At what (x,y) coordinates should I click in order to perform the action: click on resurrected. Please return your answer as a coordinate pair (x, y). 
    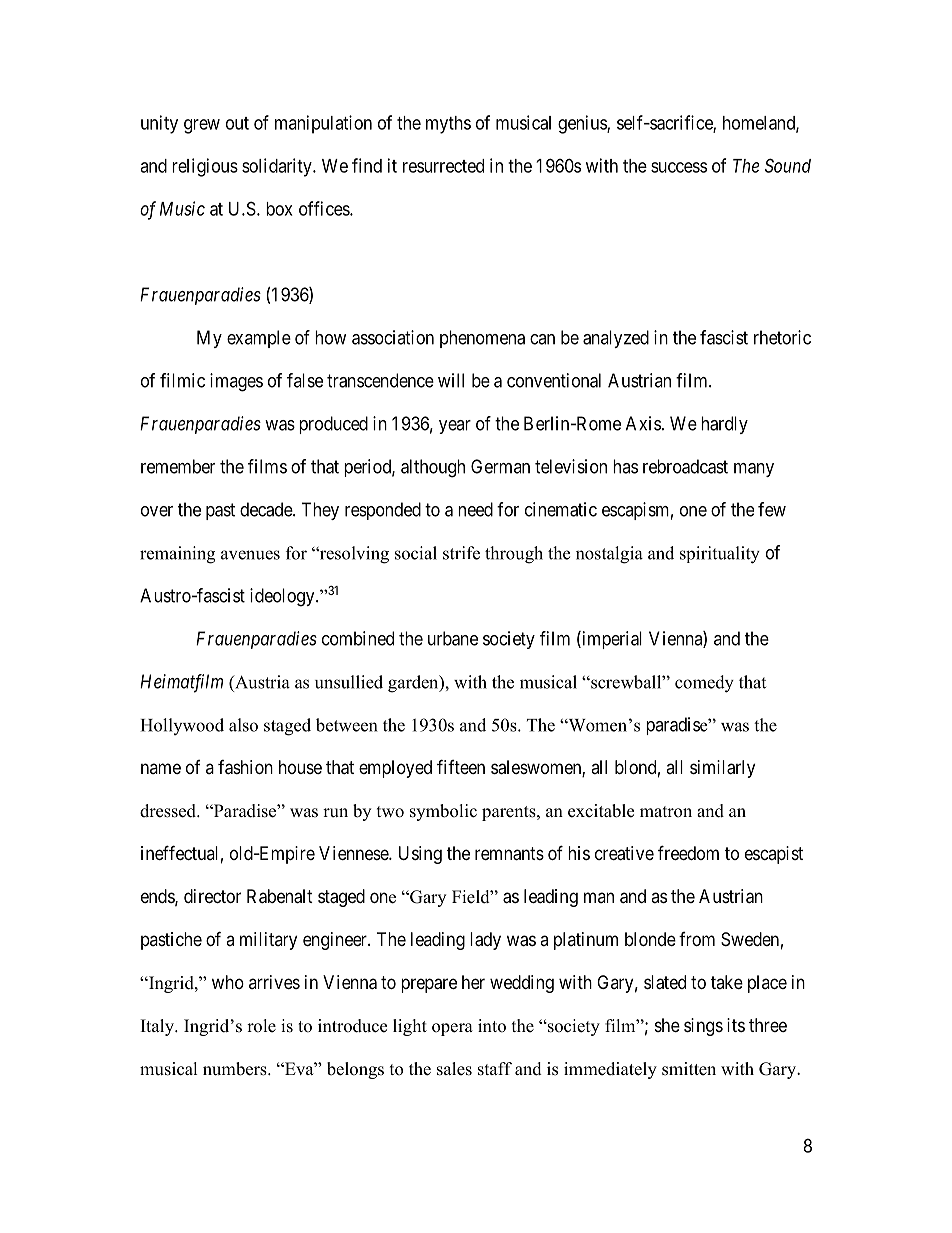
    Looking at the image, I should click on (443, 166).
